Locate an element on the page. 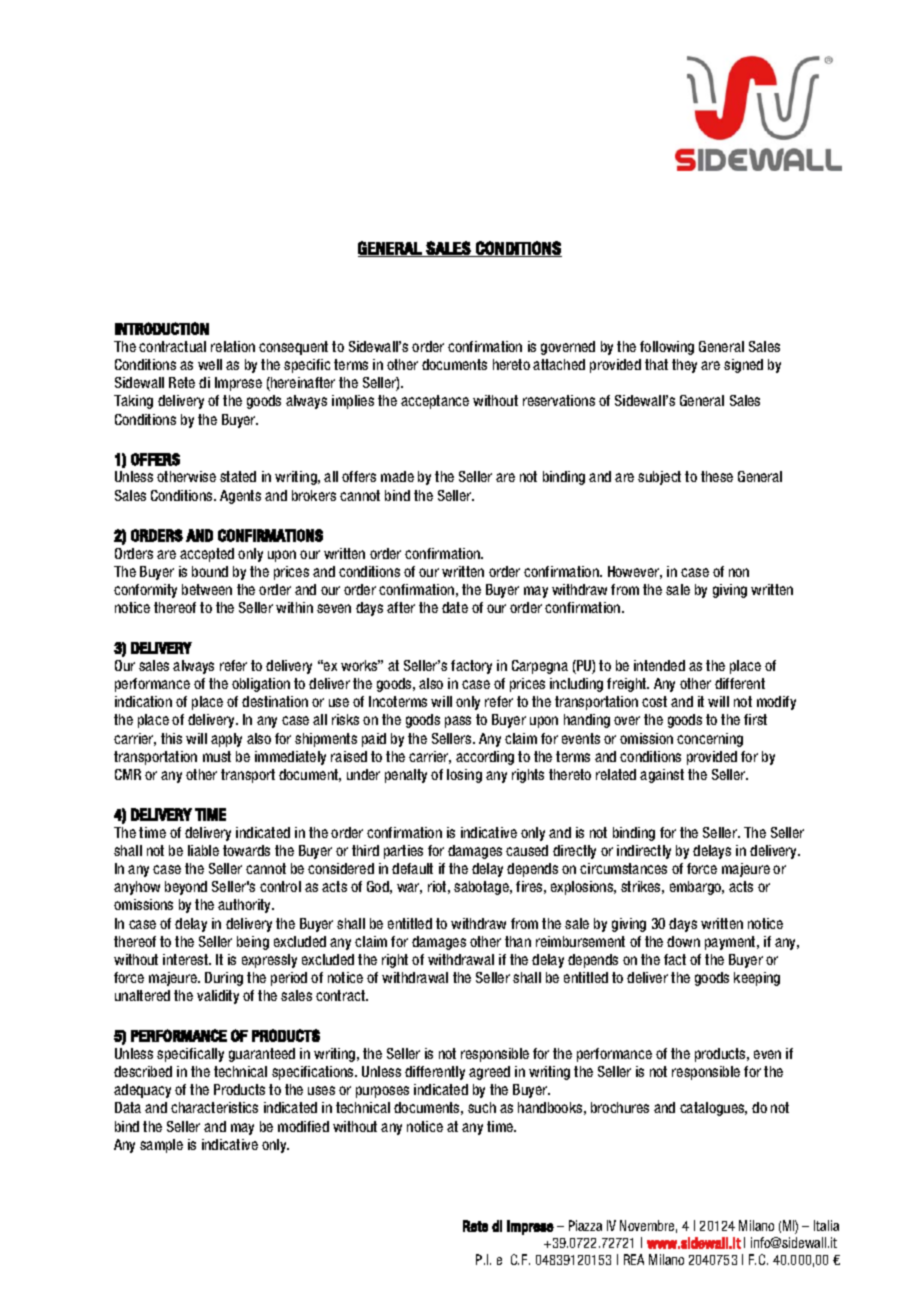 The image size is (924, 1308). sample is located at coordinates (161, 1146).
